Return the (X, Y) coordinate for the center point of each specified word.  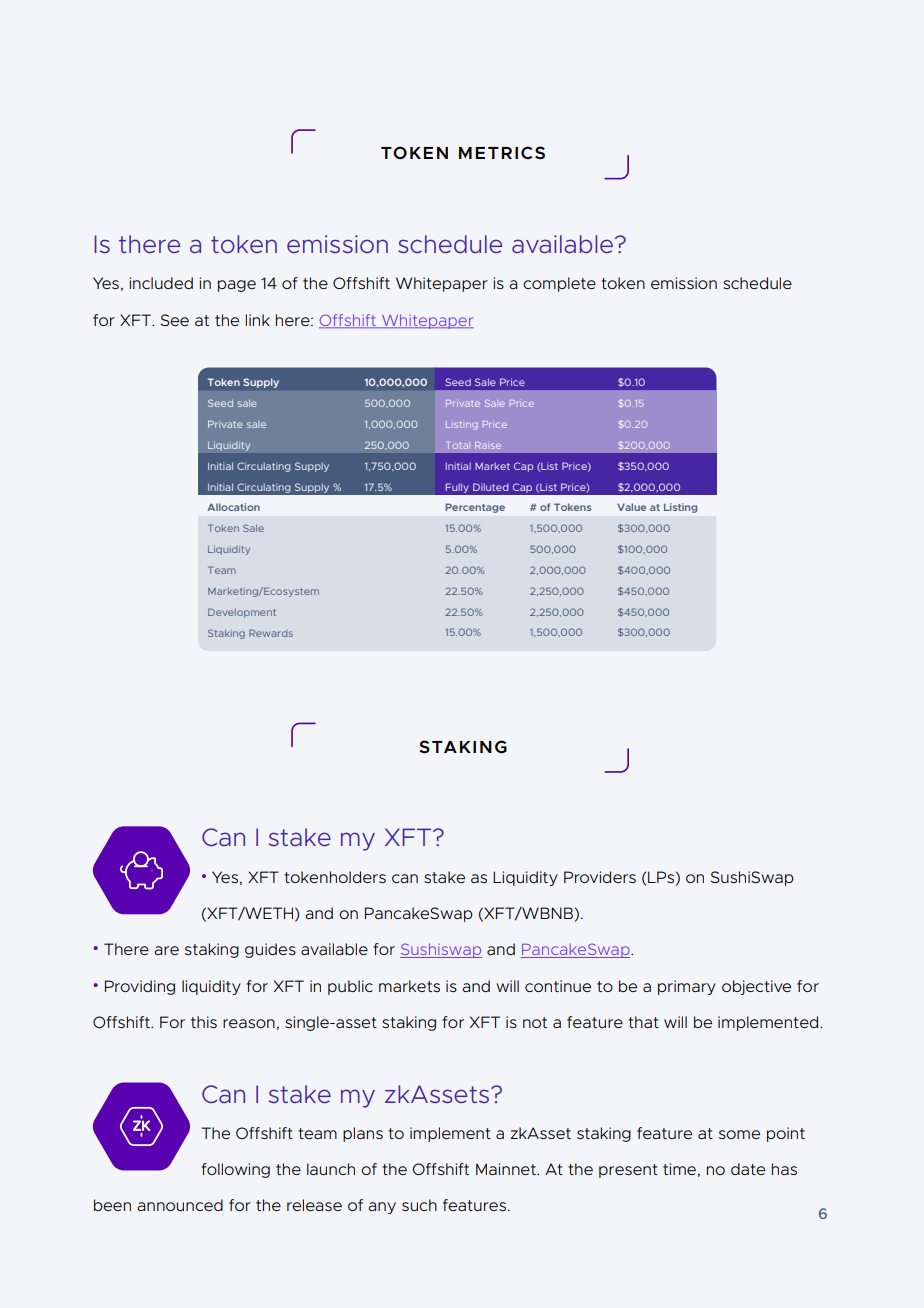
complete (559, 284)
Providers (600, 877)
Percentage (475, 508)
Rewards (271, 633)
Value (631, 507)
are (166, 950)
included (161, 283)
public (350, 987)
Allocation (233, 507)
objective (756, 987)
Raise (488, 445)
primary (687, 987)
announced (180, 1205)
